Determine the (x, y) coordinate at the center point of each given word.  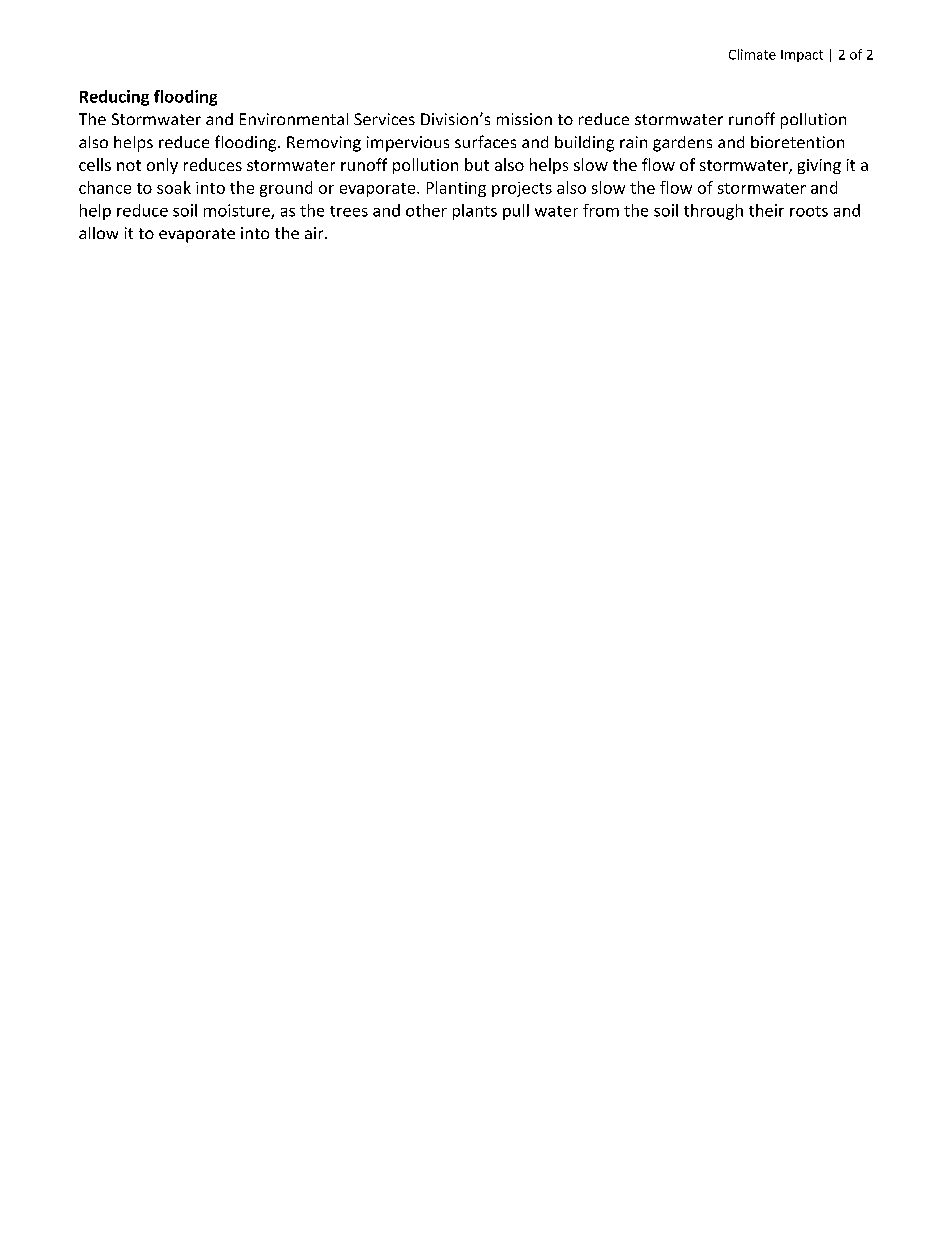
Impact (802, 56)
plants (475, 212)
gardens (682, 144)
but (477, 164)
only (162, 166)
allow (98, 233)
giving (819, 166)
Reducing (114, 98)
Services (384, 119)
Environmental (294, 119)
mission (524, 119)
